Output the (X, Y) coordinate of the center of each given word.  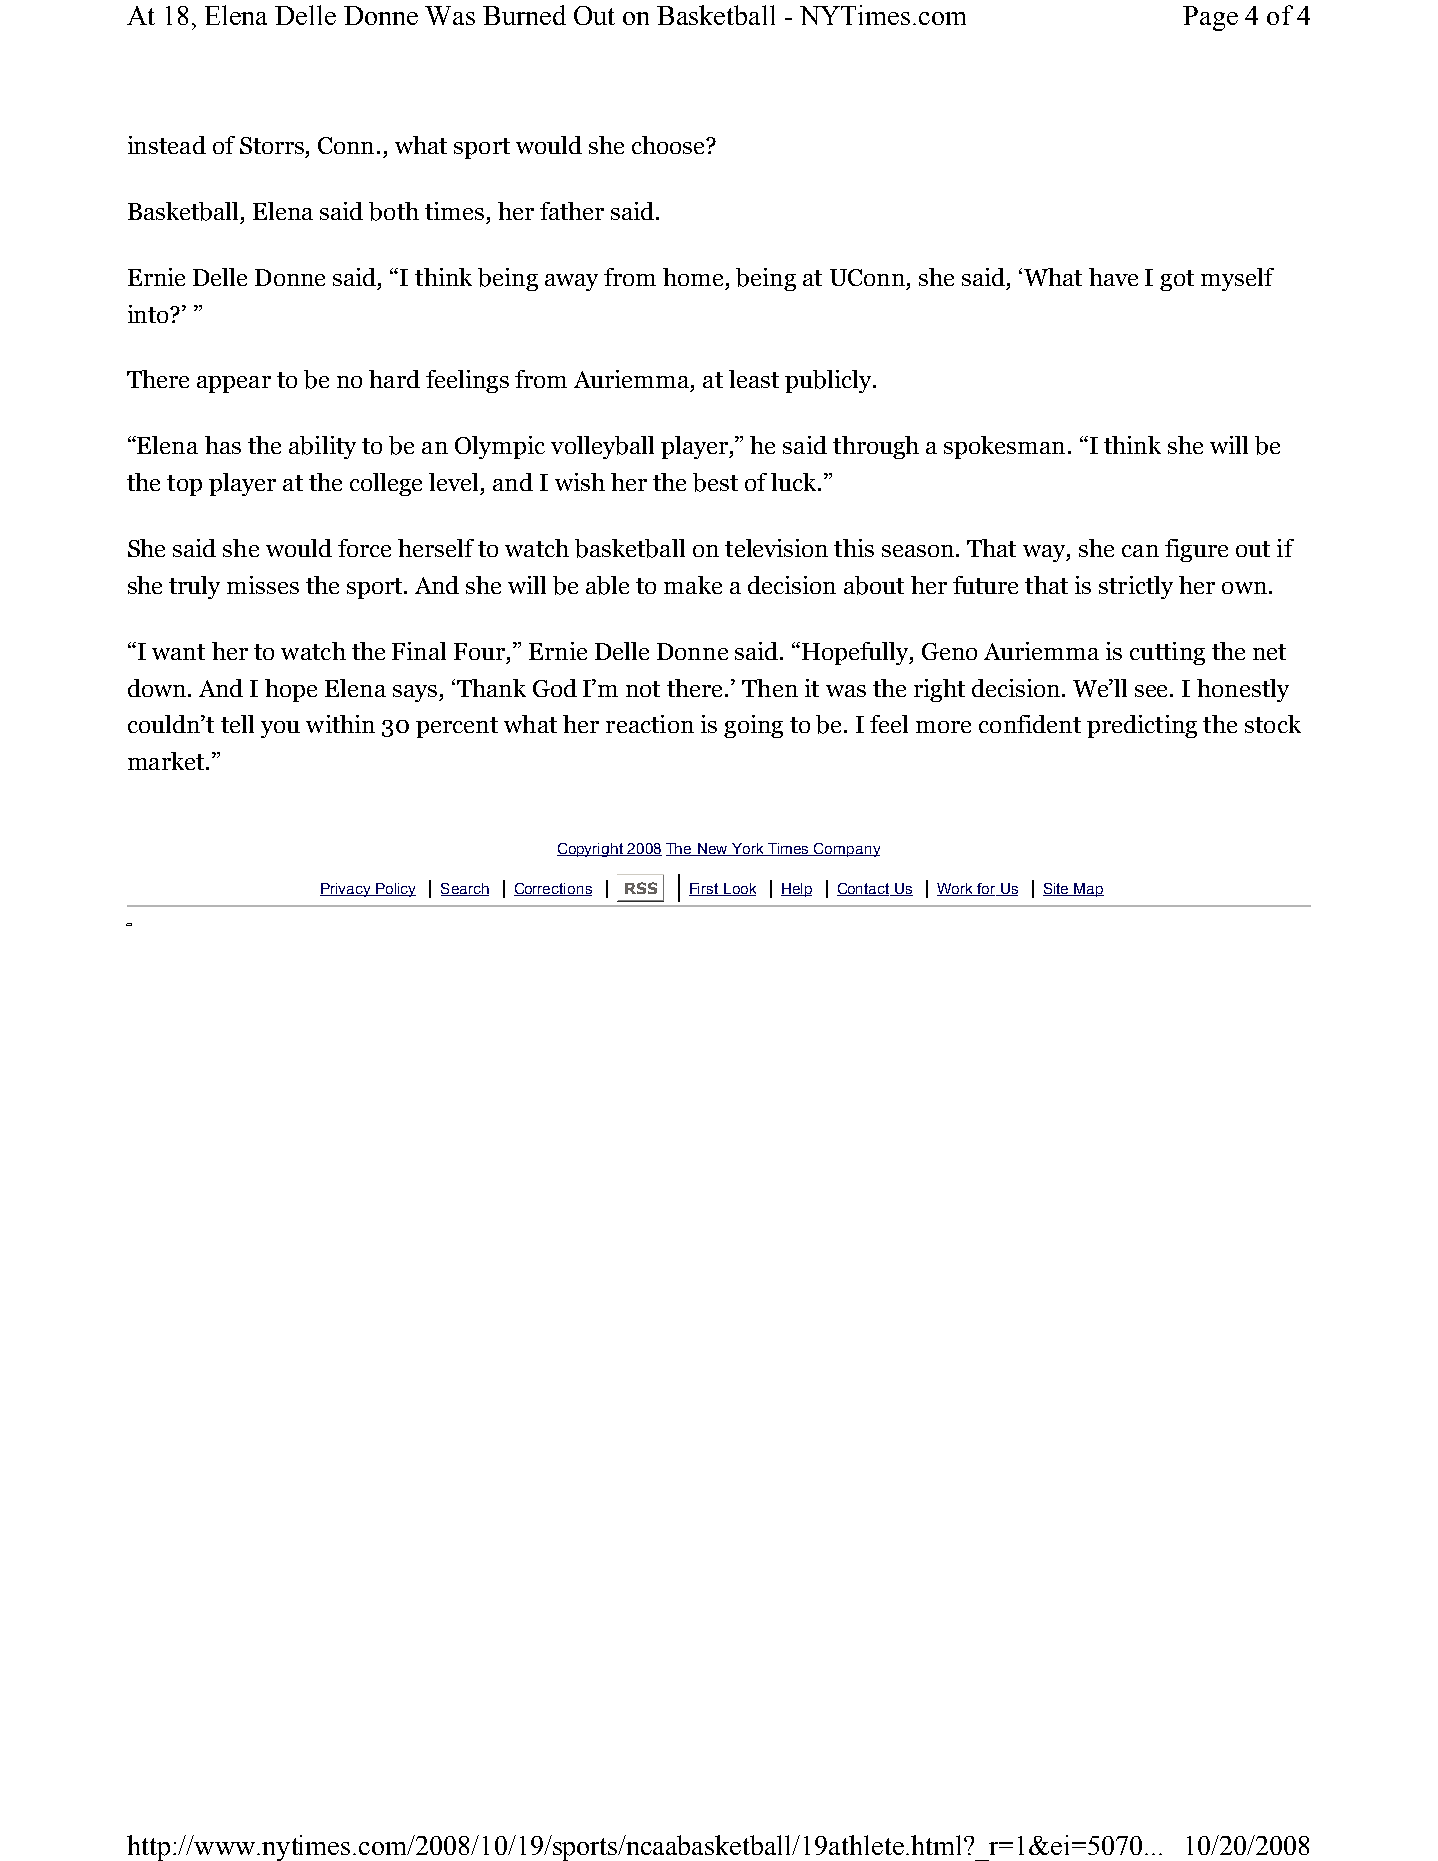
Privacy (346, 890)
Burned (524, 15)
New (712, 849)
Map (1088, 890)
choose (670, 145)
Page (1210, 18)
